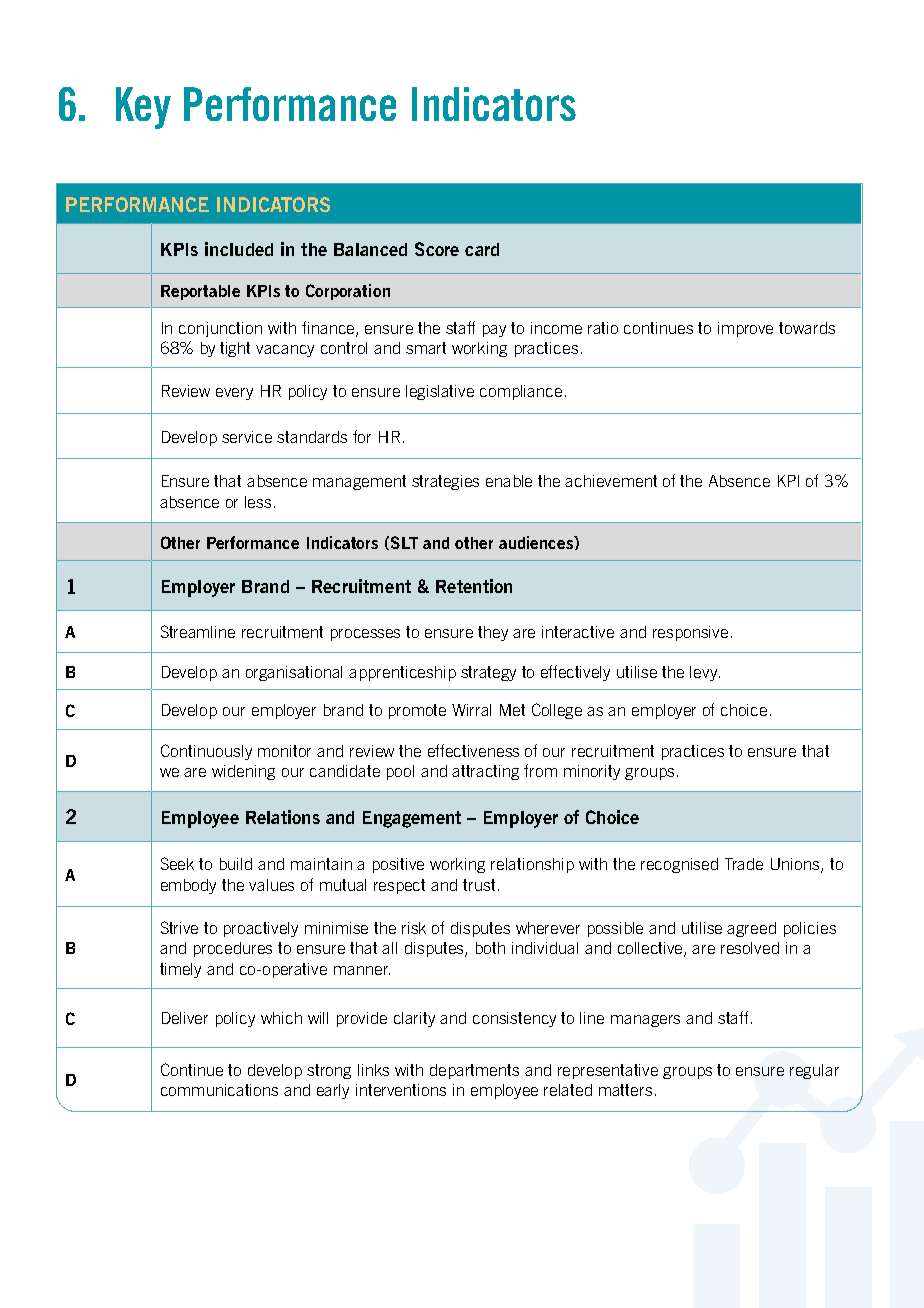 This screenshot has width=924, height=1308. Describe the element at coordinates (219, 1090) in the screenshot. I see `communications` at that location.
